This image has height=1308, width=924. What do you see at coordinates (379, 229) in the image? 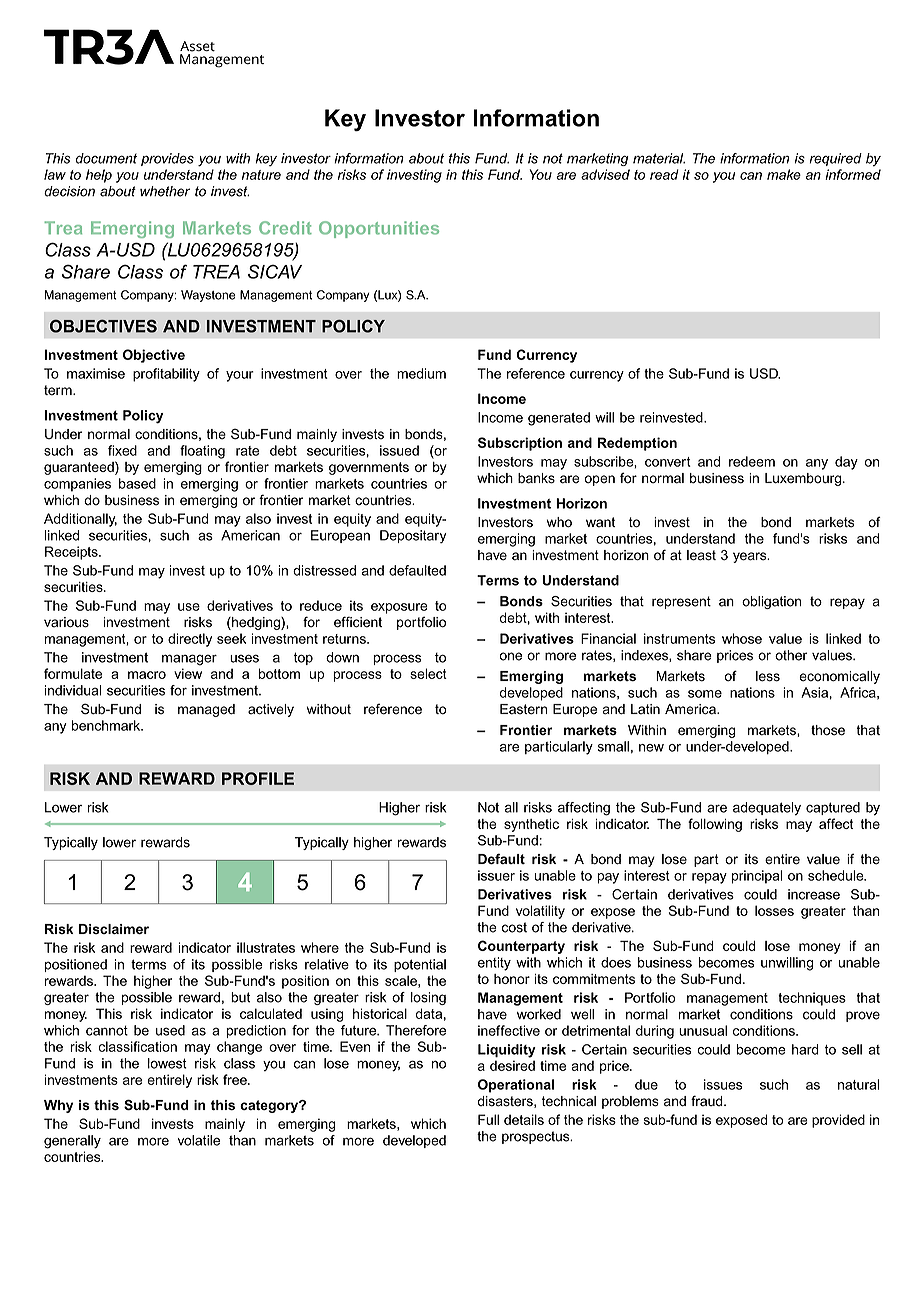
I see `Opportunities` at bounding box center [379, 229].
